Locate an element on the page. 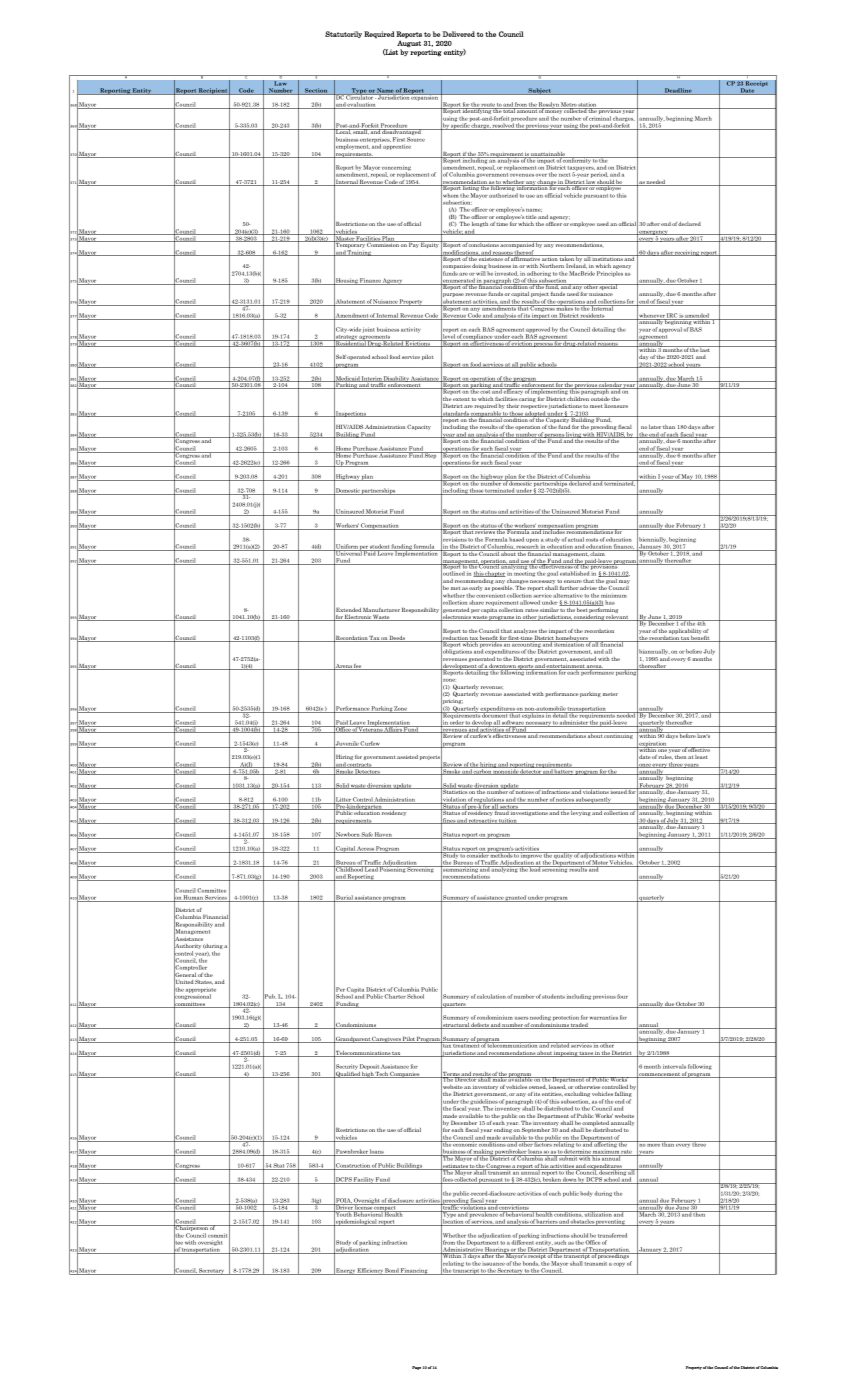 The height and width of the page is (1400, 849). expansion is located at coordinates (425, 97).
